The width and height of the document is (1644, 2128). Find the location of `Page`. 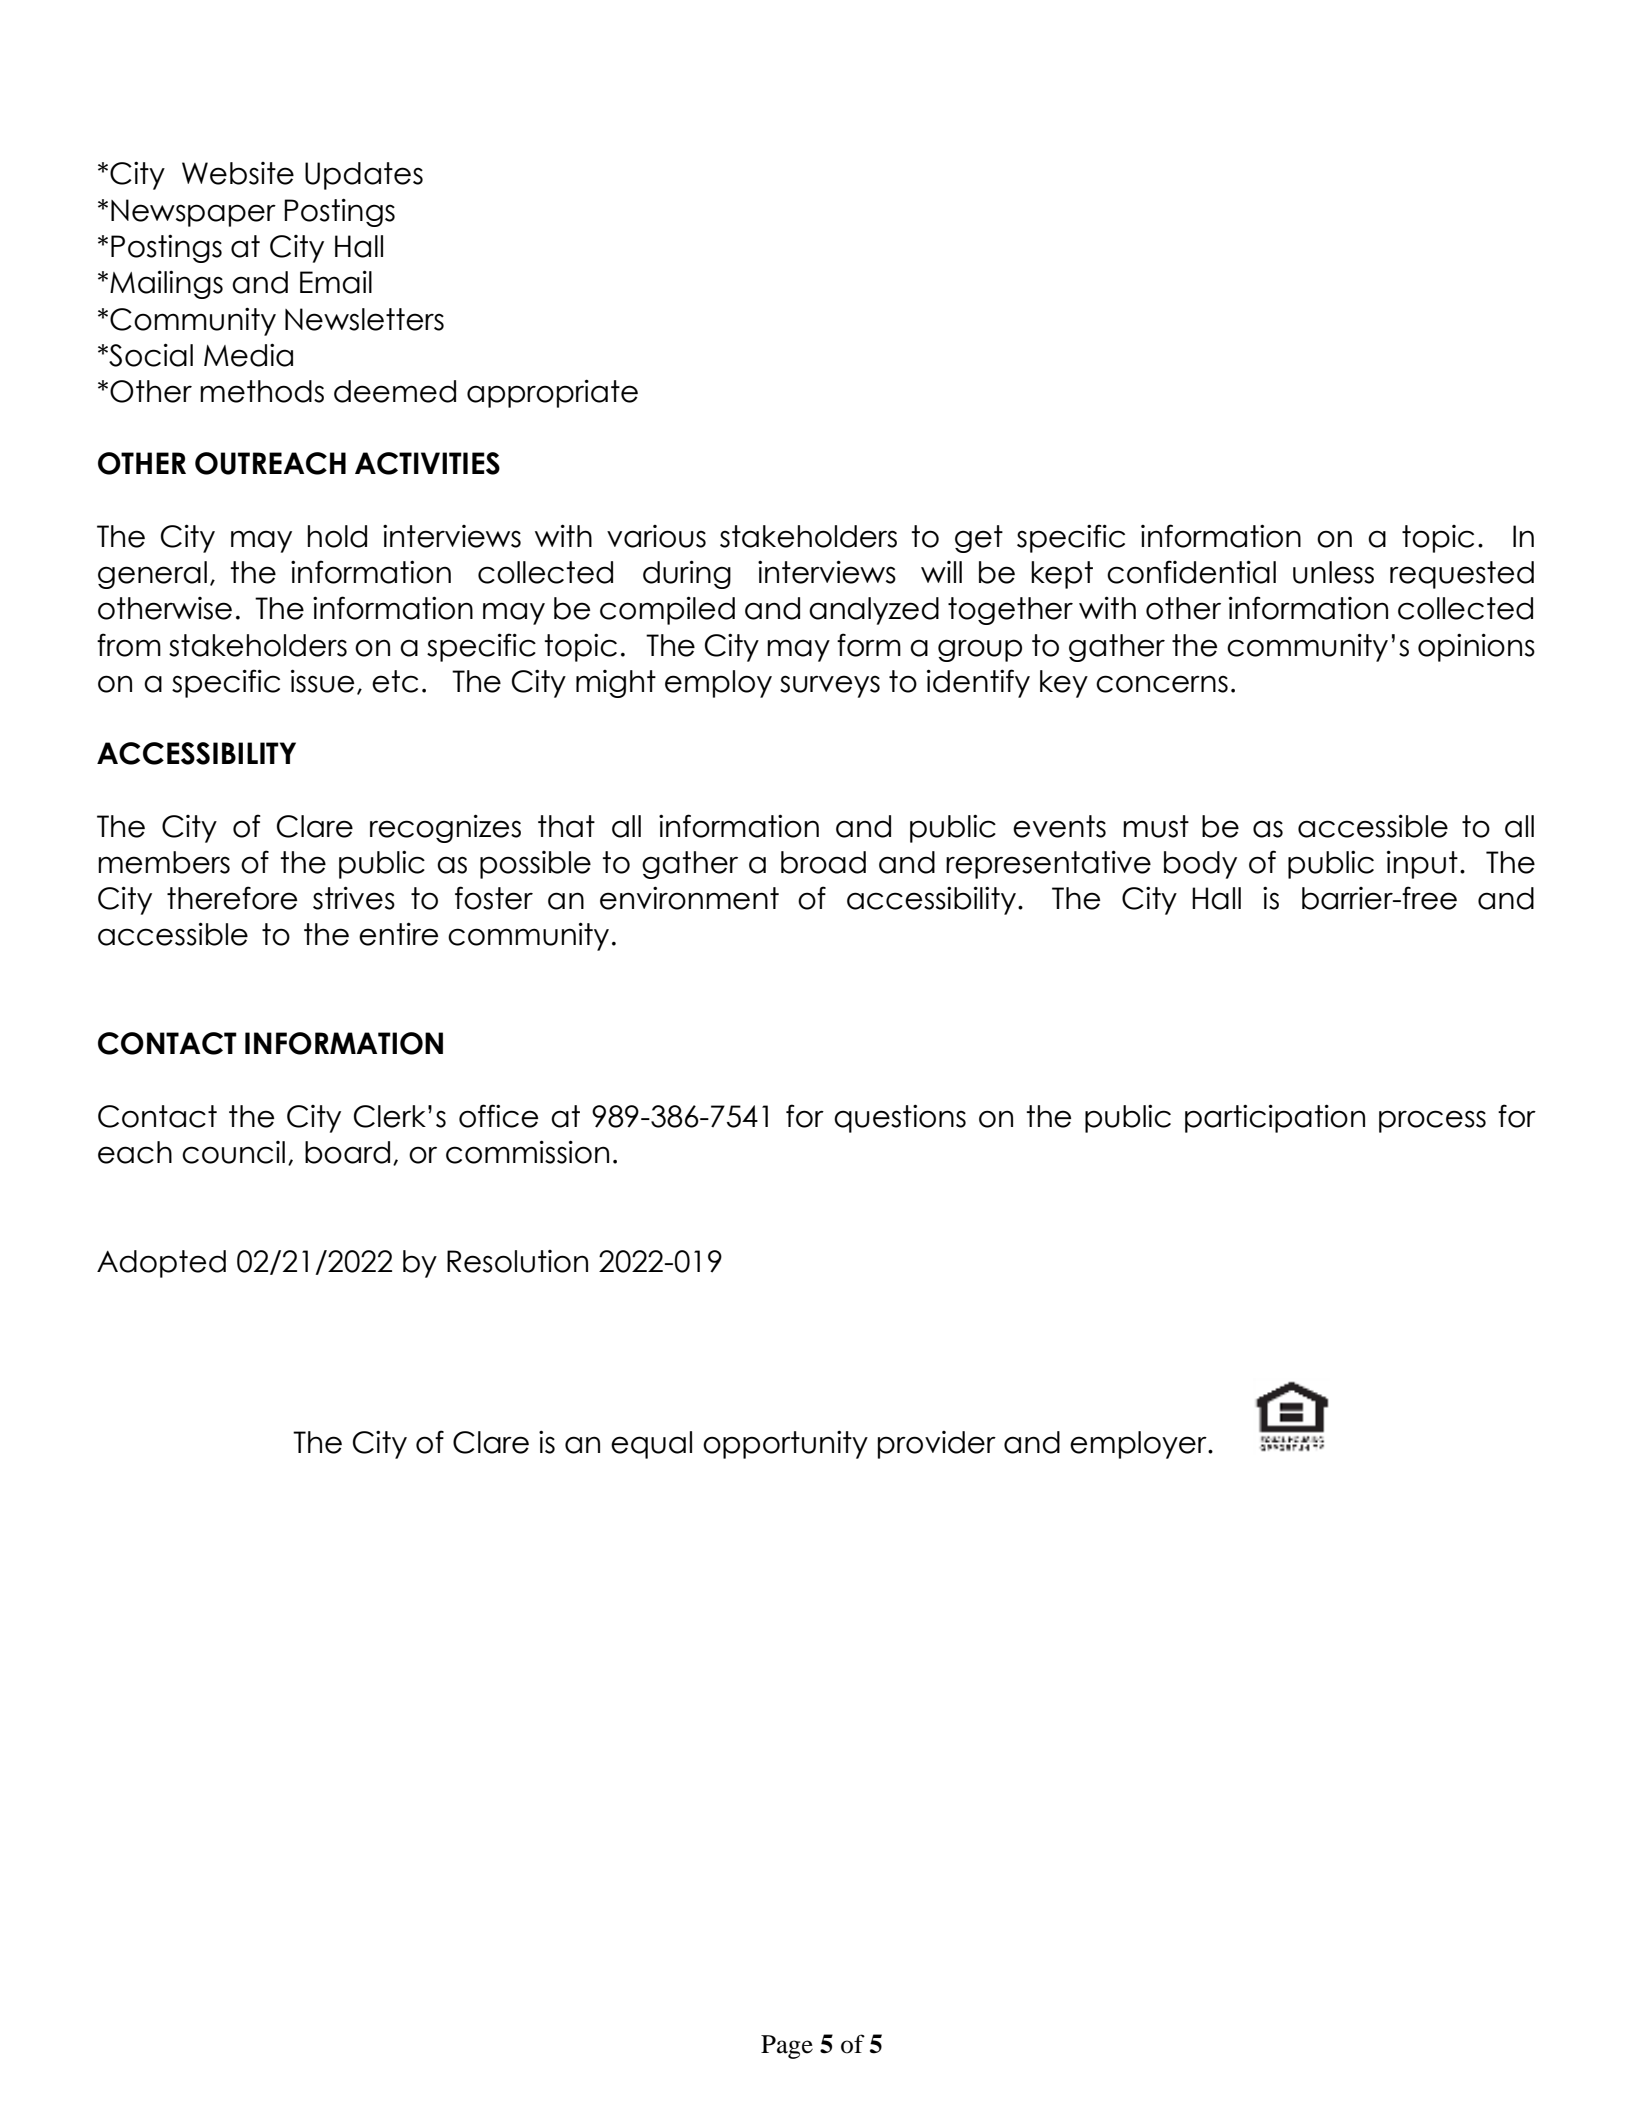

Page is located at coordinates (787, 2047).
